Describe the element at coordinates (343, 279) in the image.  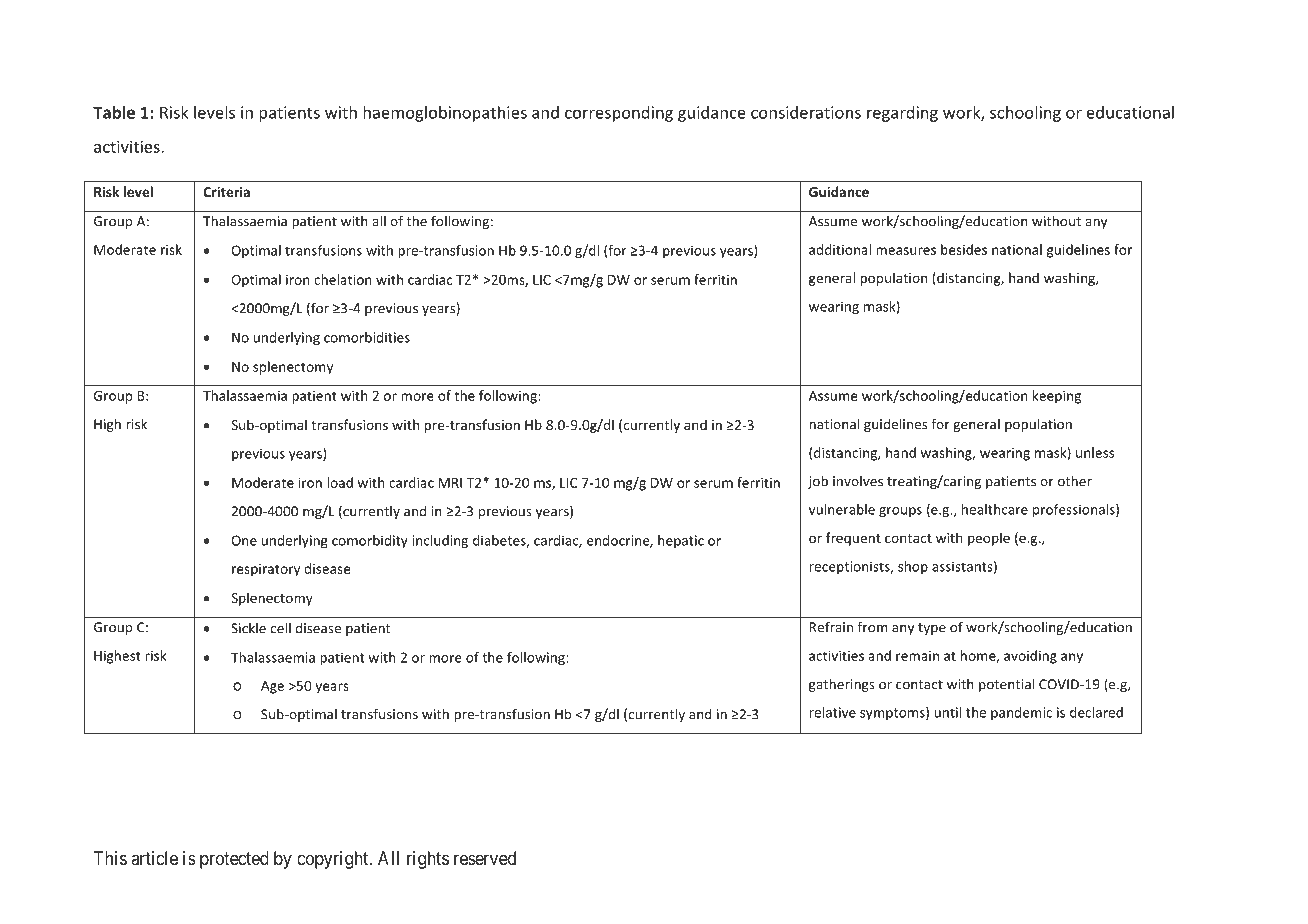
I see `chelation` at that location.
